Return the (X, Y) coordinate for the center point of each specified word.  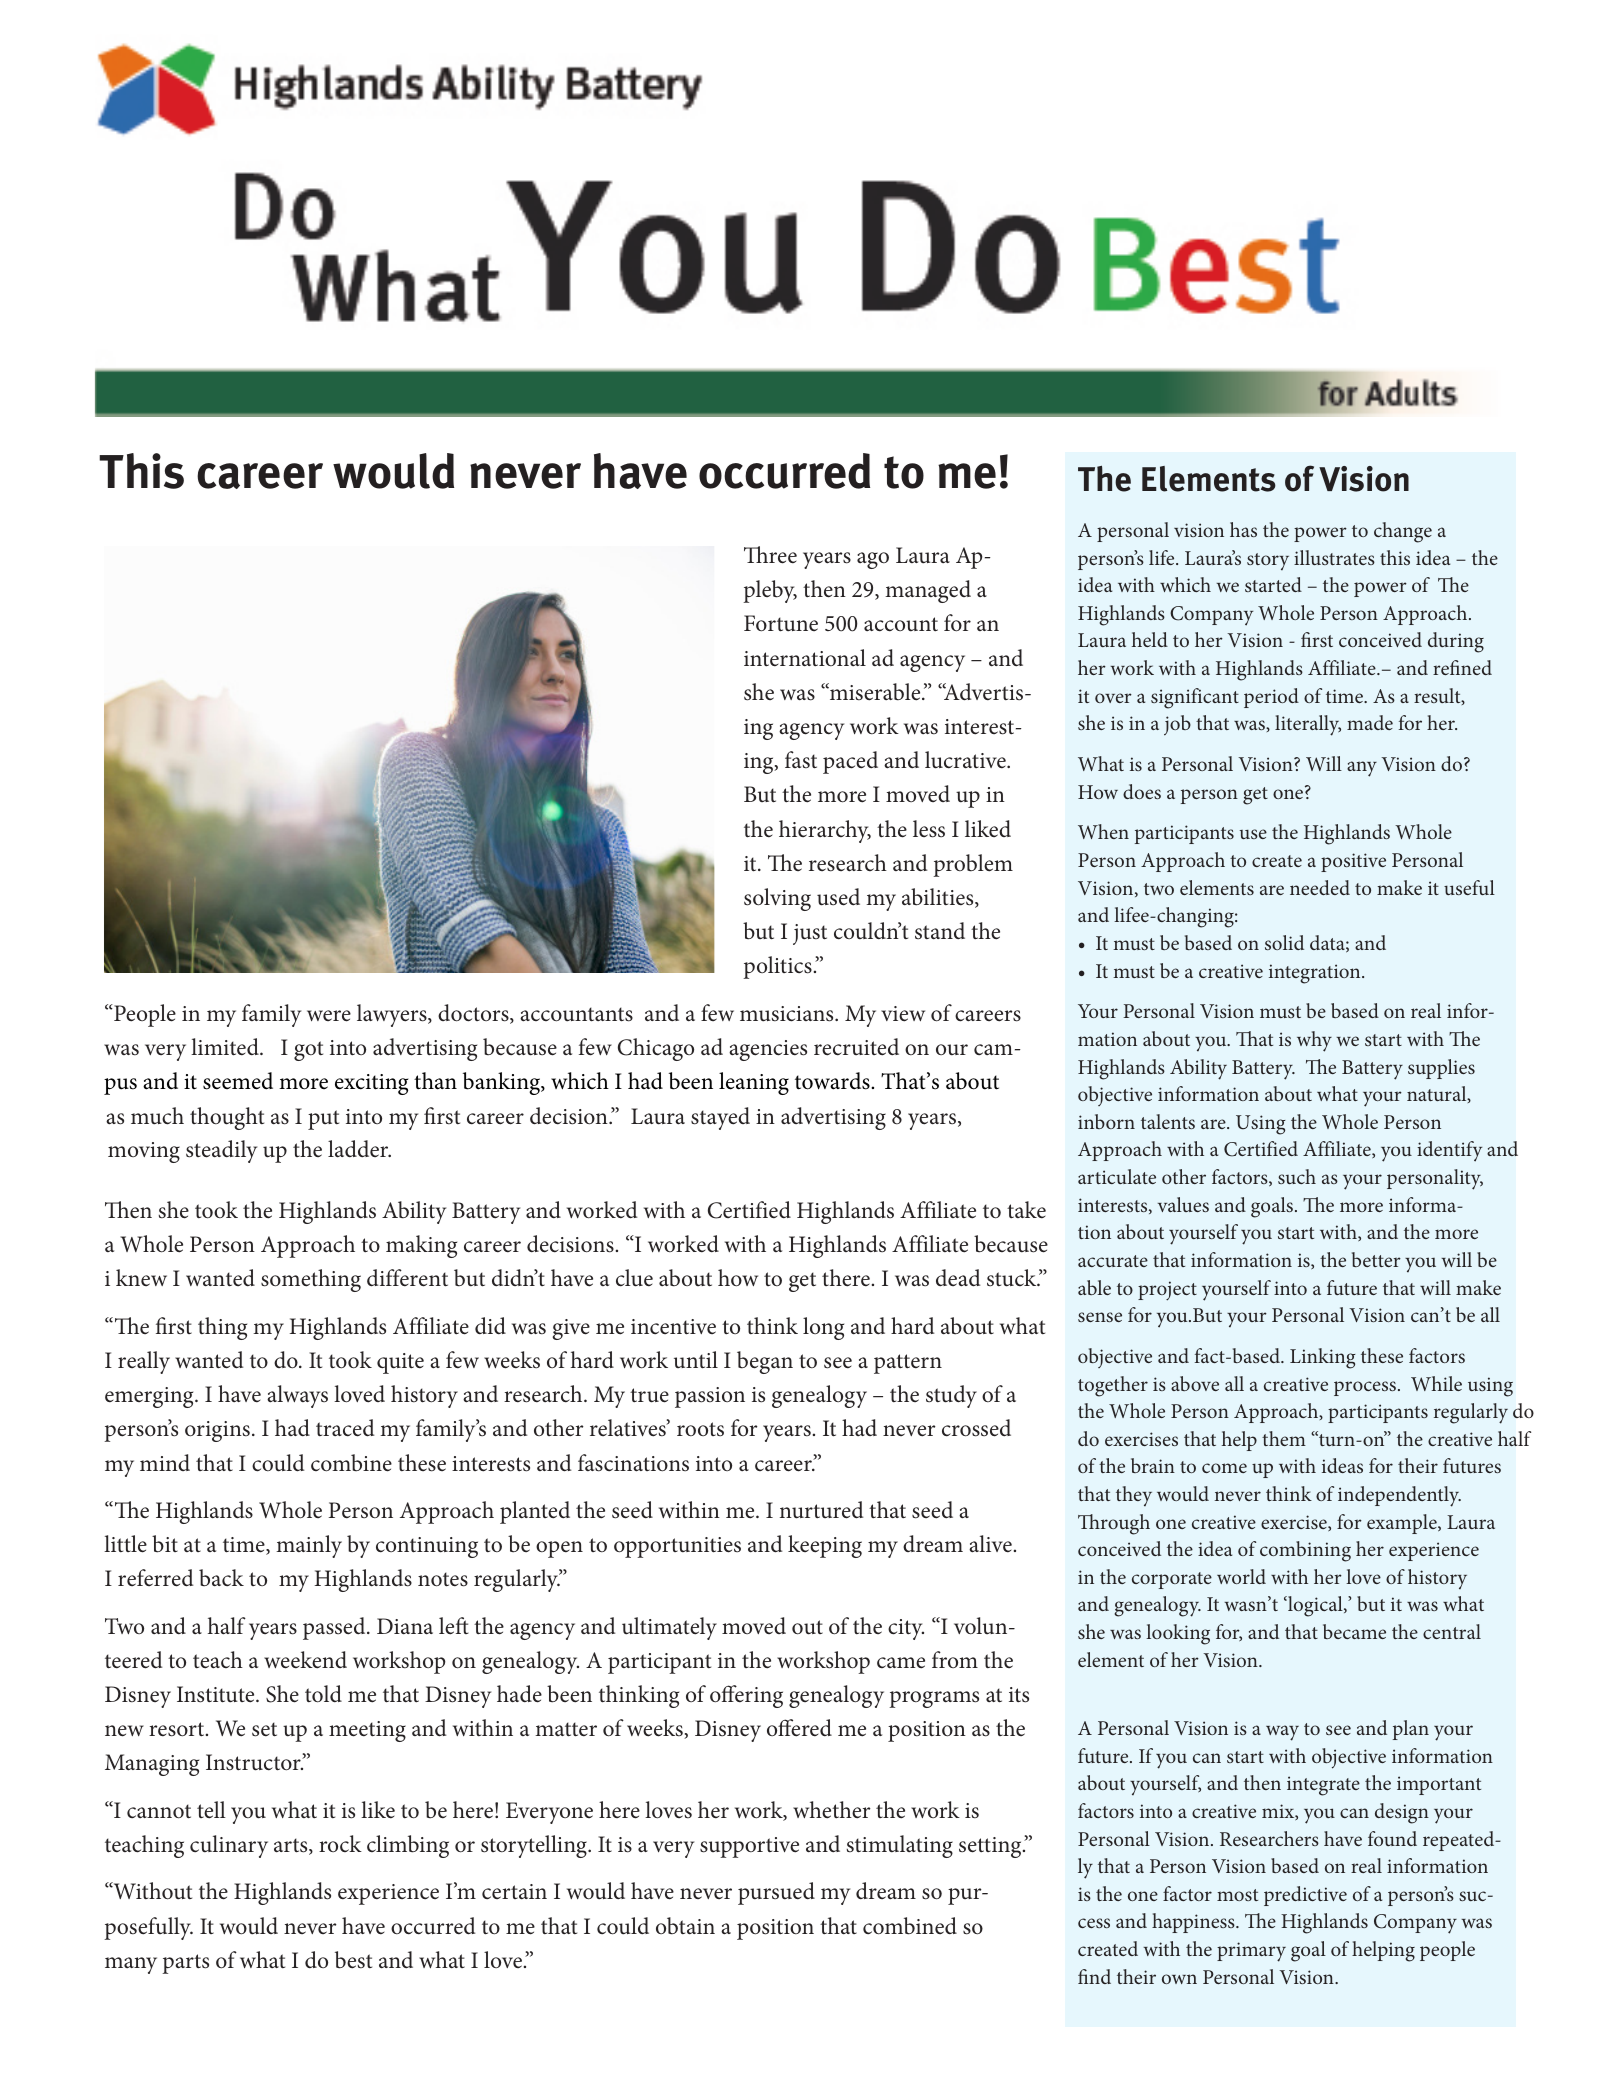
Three (770, 555)
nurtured (821, 1510)
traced (345, 1428)
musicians (788, 1014)
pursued (776, 1893)
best (353, 1960)
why (1314, 1041)
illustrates (1334, 557)
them (1284, 1438)
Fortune (781, 623)
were (329, 1016)
